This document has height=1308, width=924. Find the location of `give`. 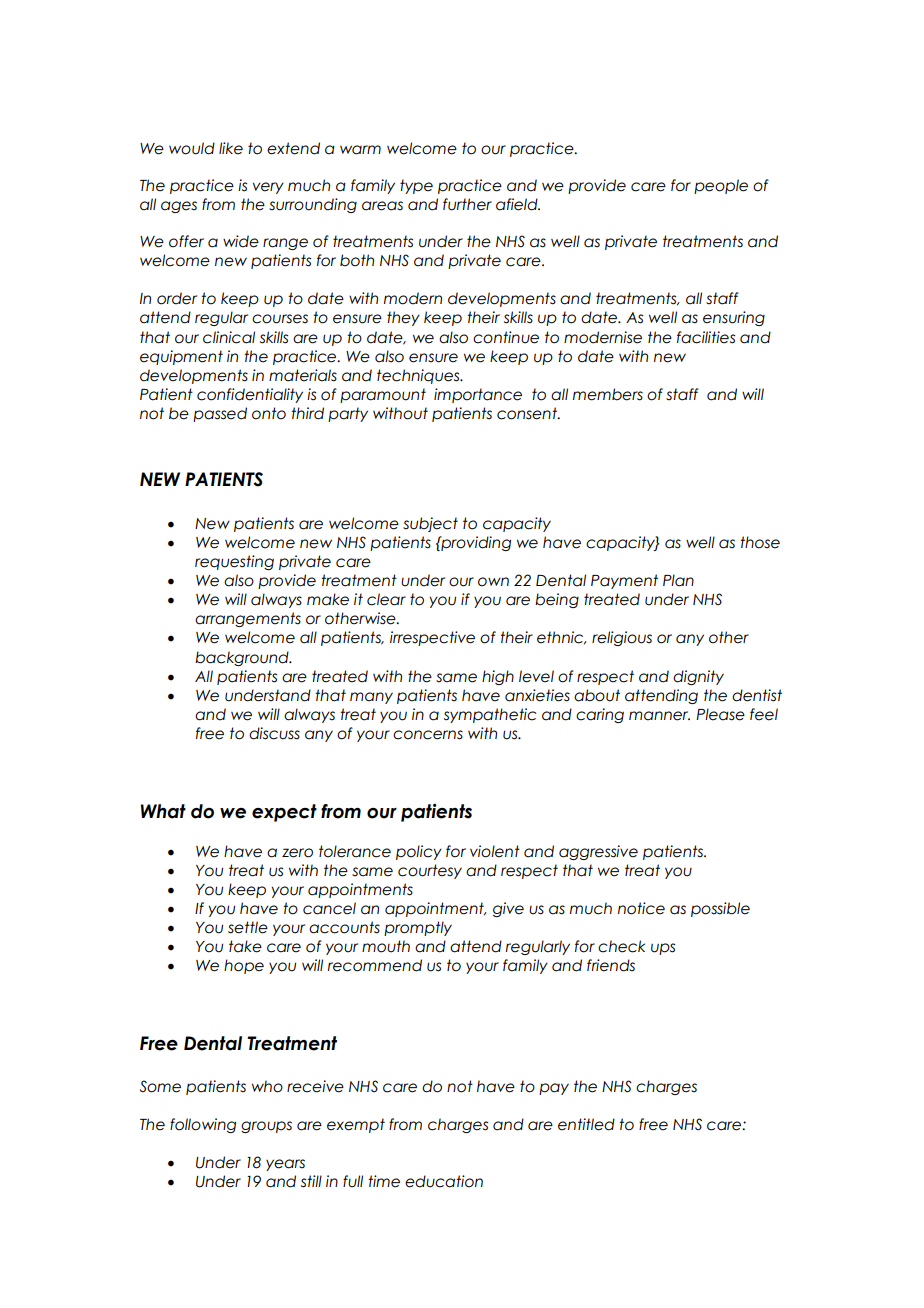

give is located at coordinates (508, 909).
